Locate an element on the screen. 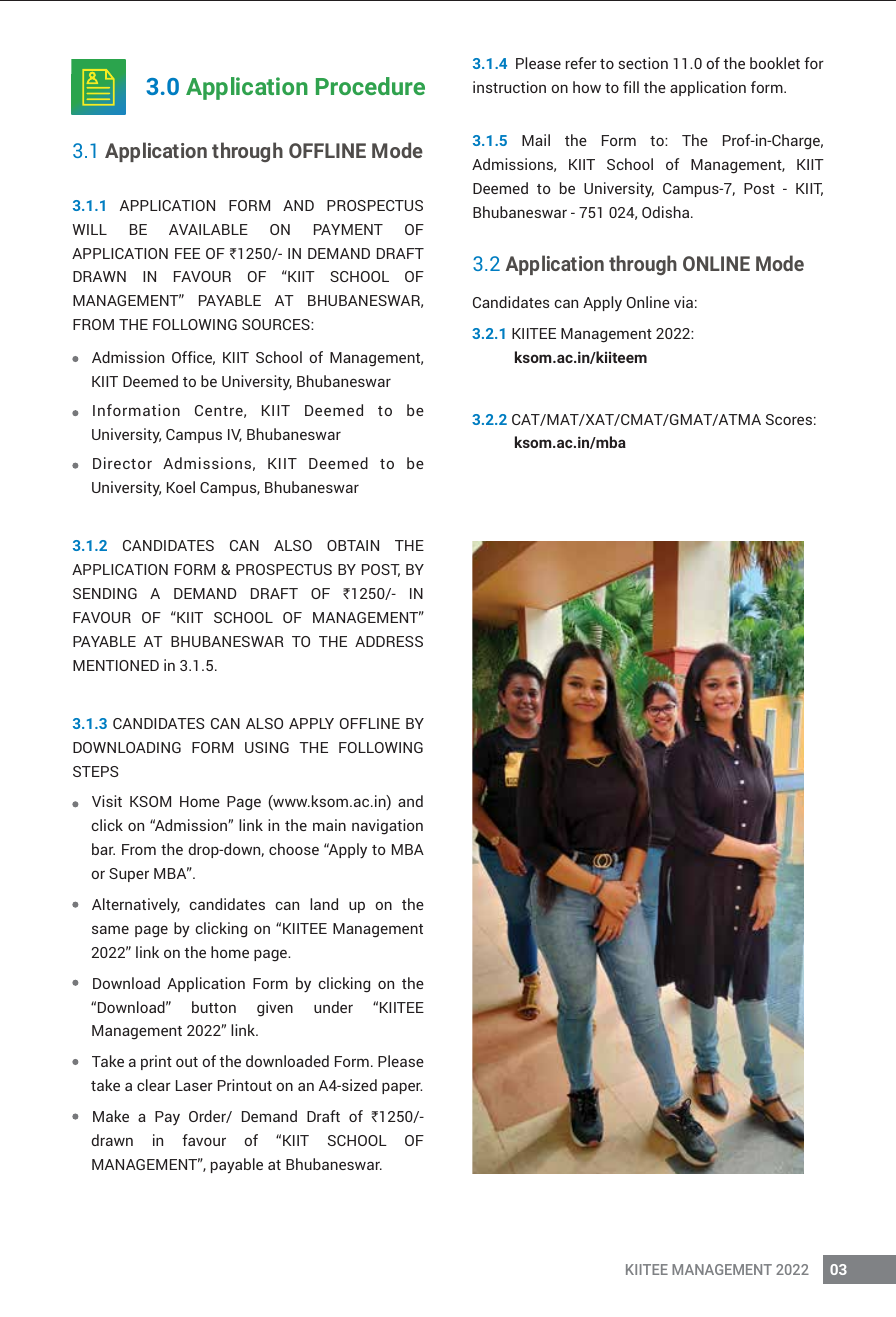 The width and height of the screenshot is (896, 1317). clear is located at coordinates (154, 1085).
